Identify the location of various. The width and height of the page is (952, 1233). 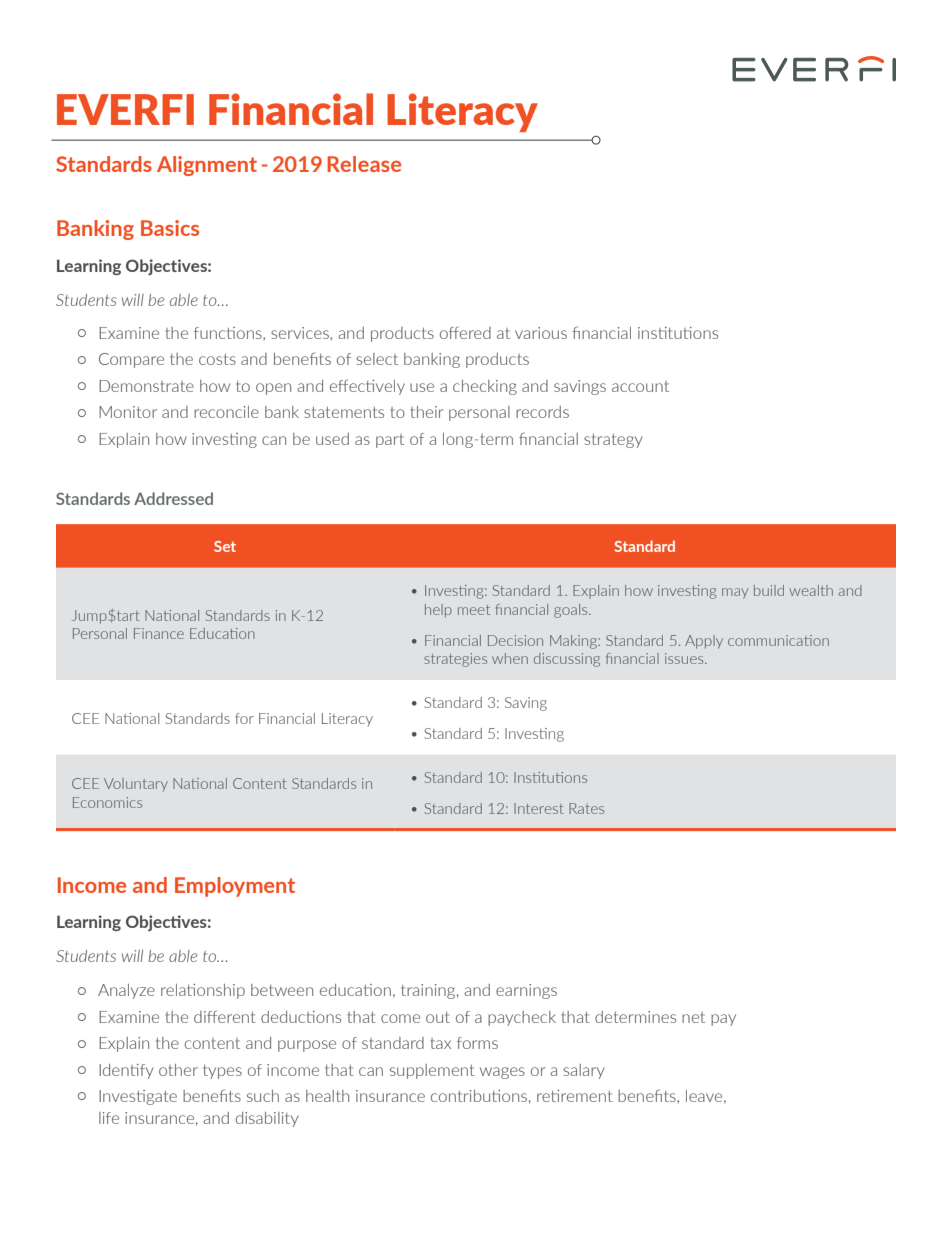
(541, 333).
